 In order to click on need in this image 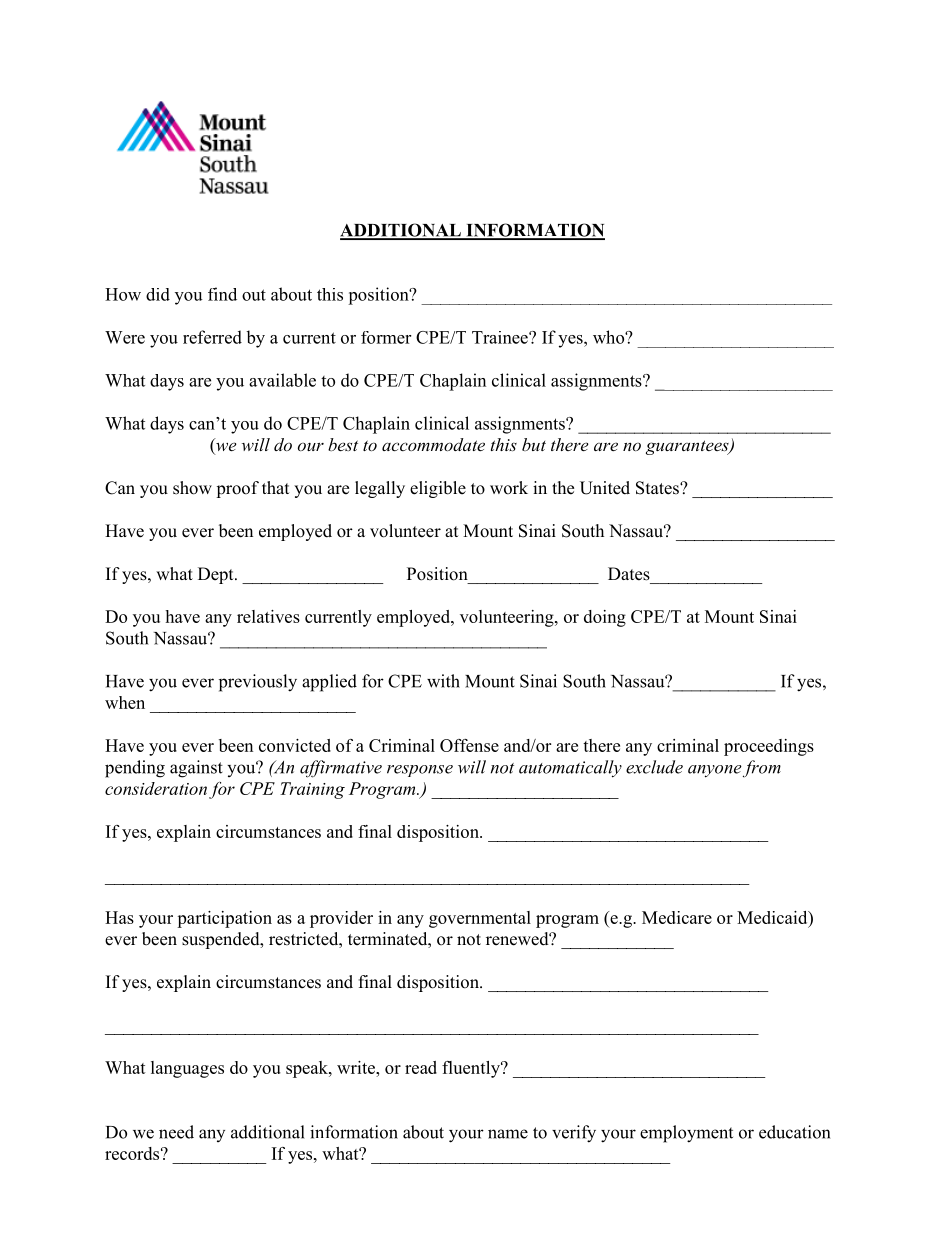, I will do `click(176, 1132)`.
